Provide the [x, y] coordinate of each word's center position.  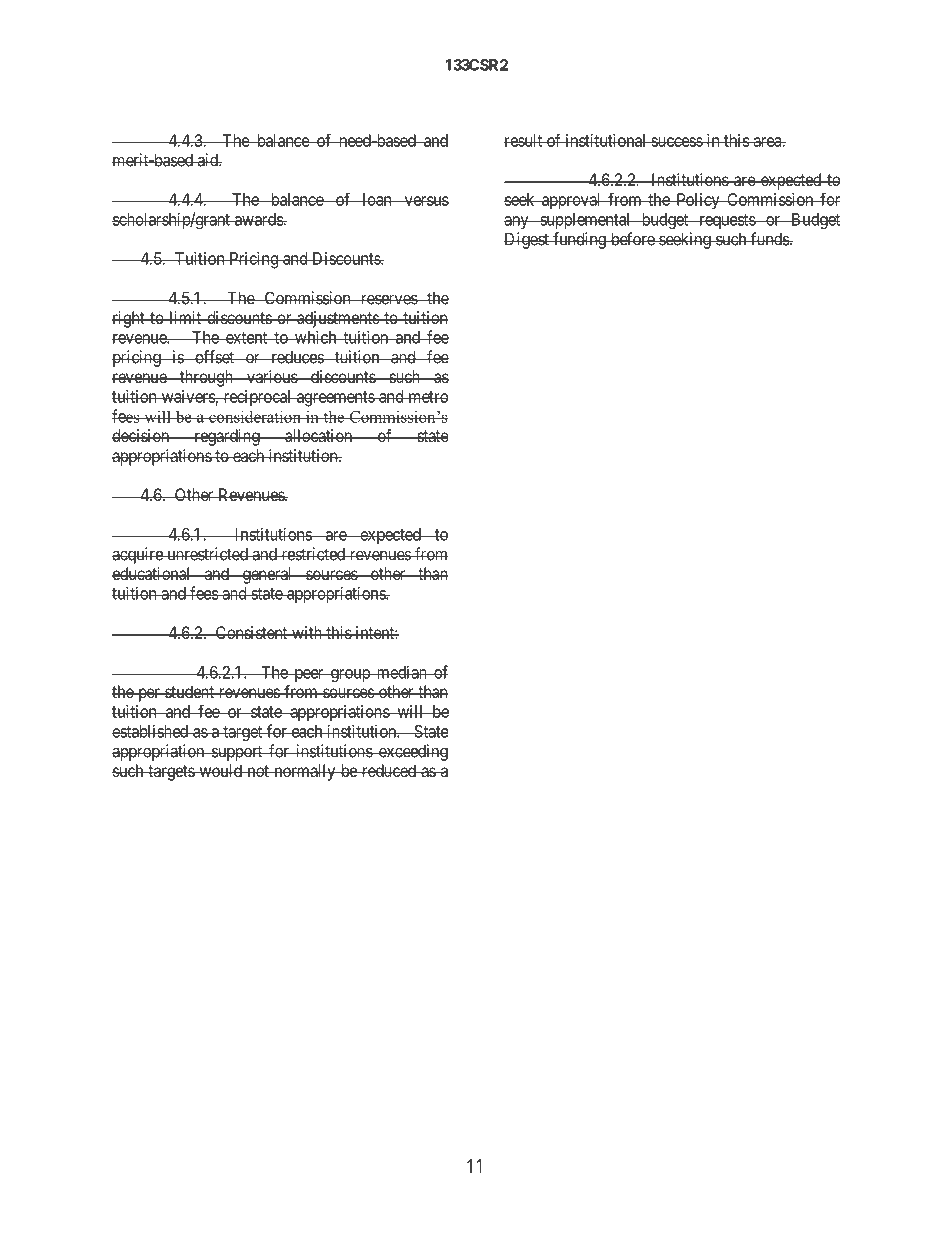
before [632, 239]
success [676, 142]
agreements [335, 399]
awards [258, 219]
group [350, 675]
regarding [227, 437]
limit [185, 317]
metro [427, 397]
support [237, 753]
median [401, 672]
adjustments [337, 319]
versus [425, 201]
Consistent [251, 632]
